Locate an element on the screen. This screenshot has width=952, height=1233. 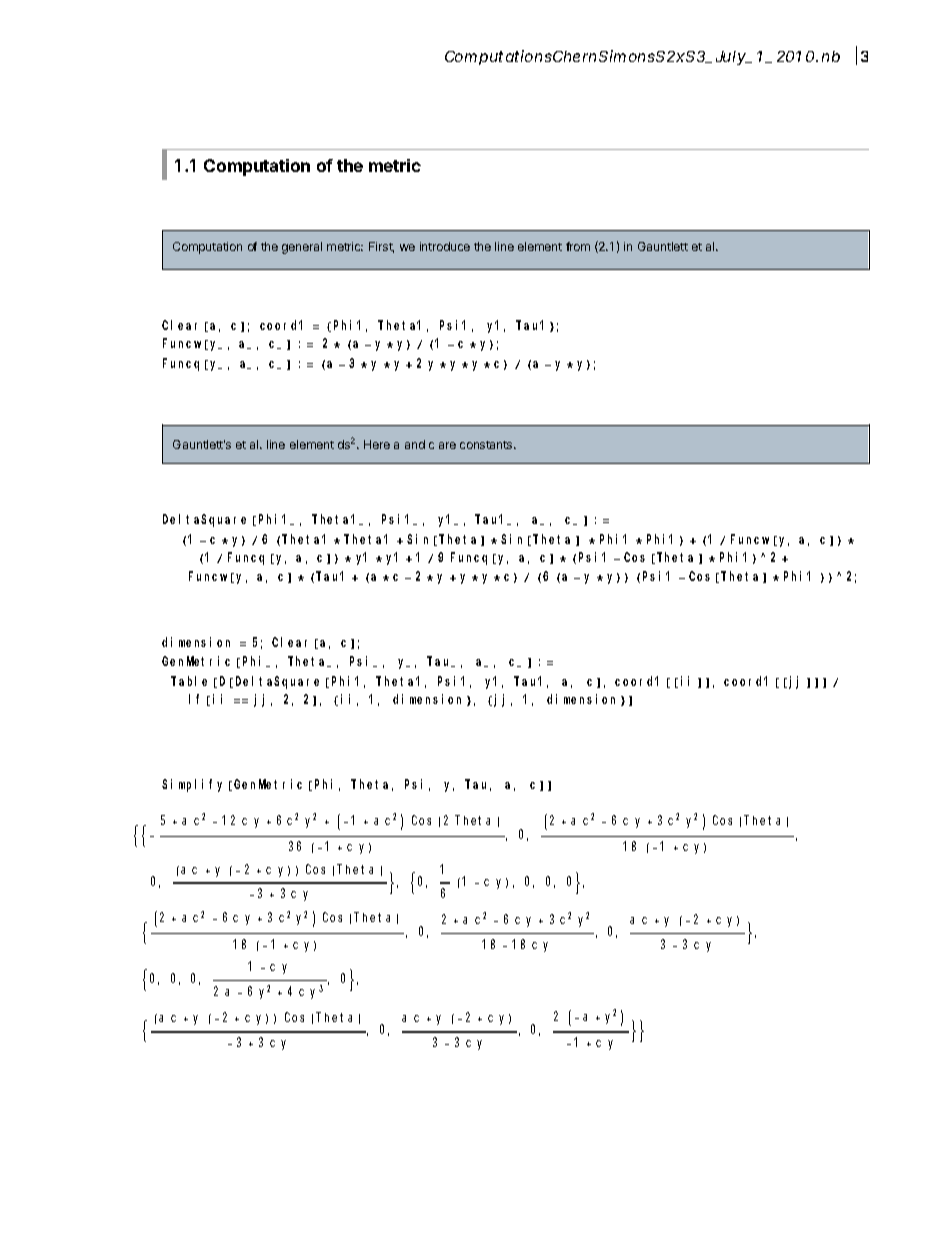
introduce is located at coordinates (445, 246).
